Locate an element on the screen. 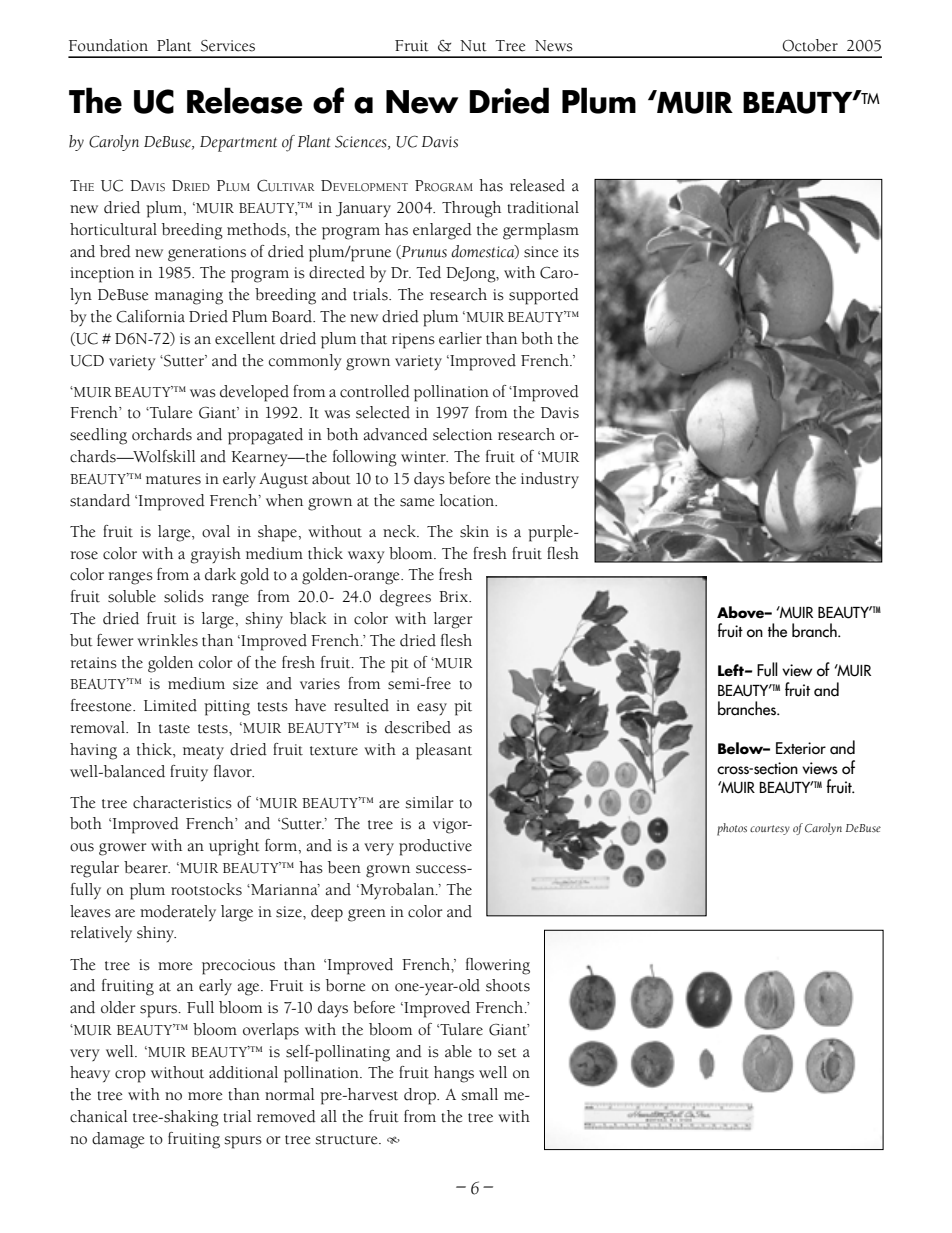 The image size is (952, 1233). industry is located at coordinates (550, 480).
